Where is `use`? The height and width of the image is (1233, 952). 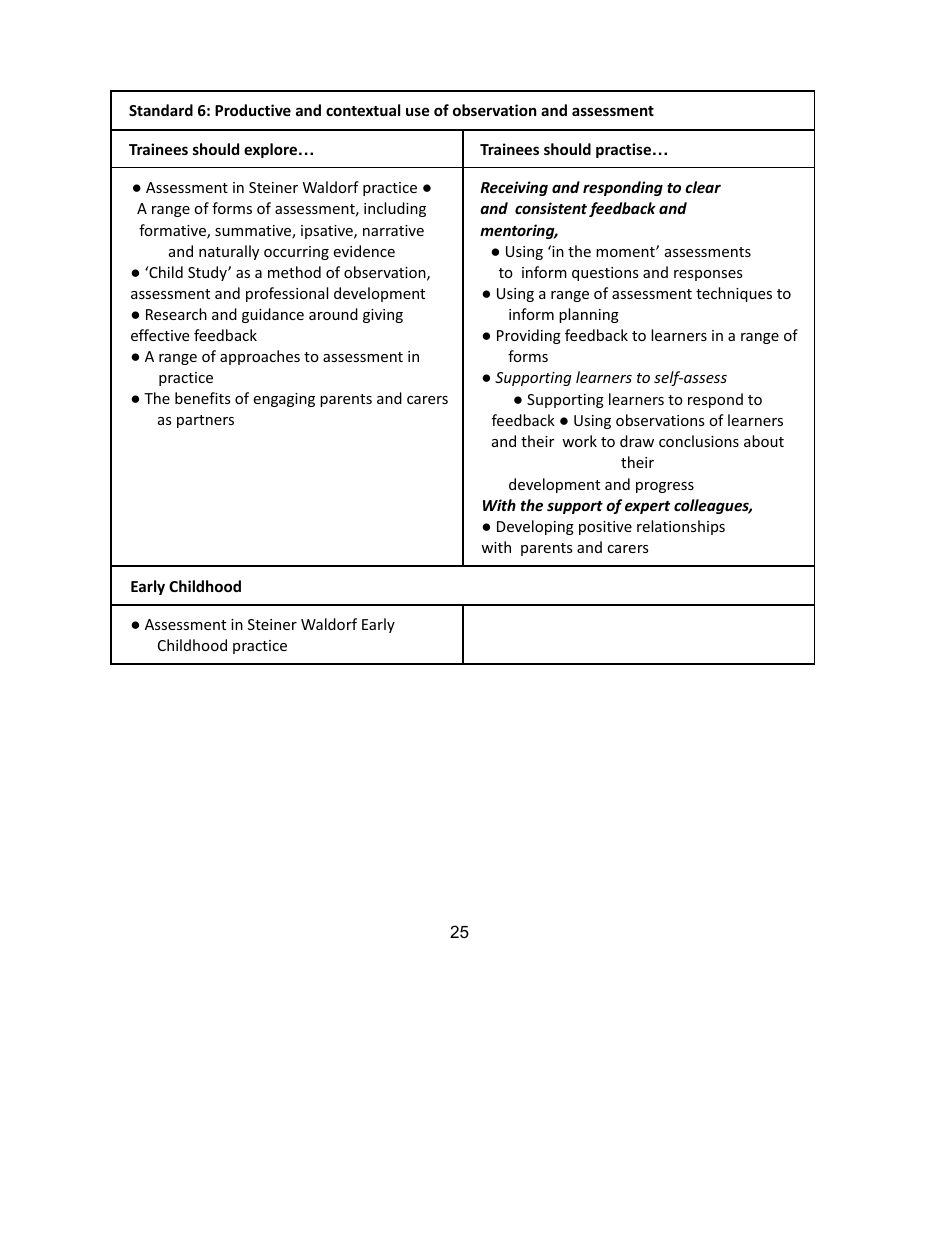
use is located at coordinates (418, 111).
